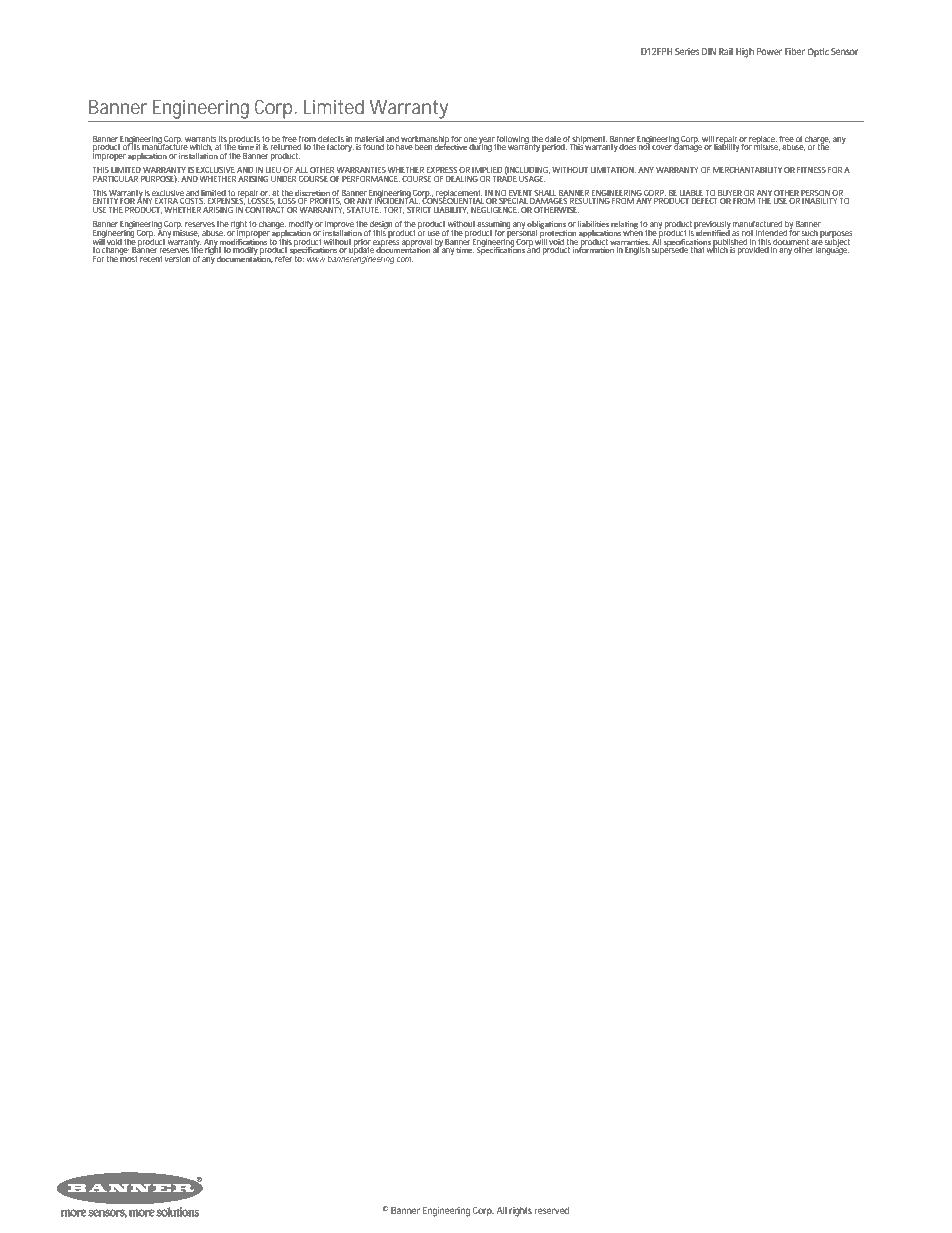 The image size is (952, 1233). What do you see at coordinates (382, 226) in the document?
I see `design` at bounding box center [382, 226].
